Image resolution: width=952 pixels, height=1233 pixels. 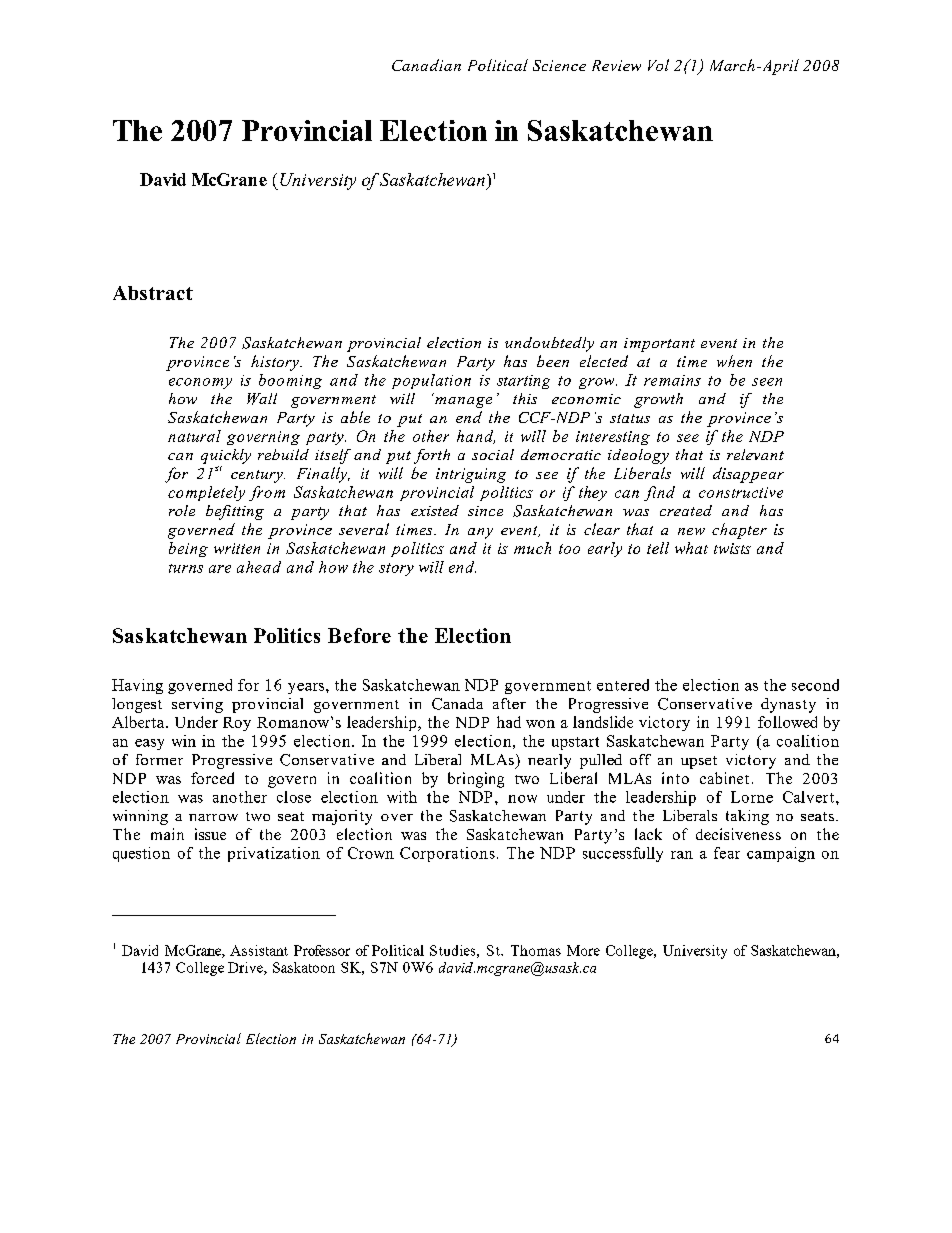 What do you see at coordinates (153, 293) in the document?
I see `Abstract` at bounding box center [153, 293].
